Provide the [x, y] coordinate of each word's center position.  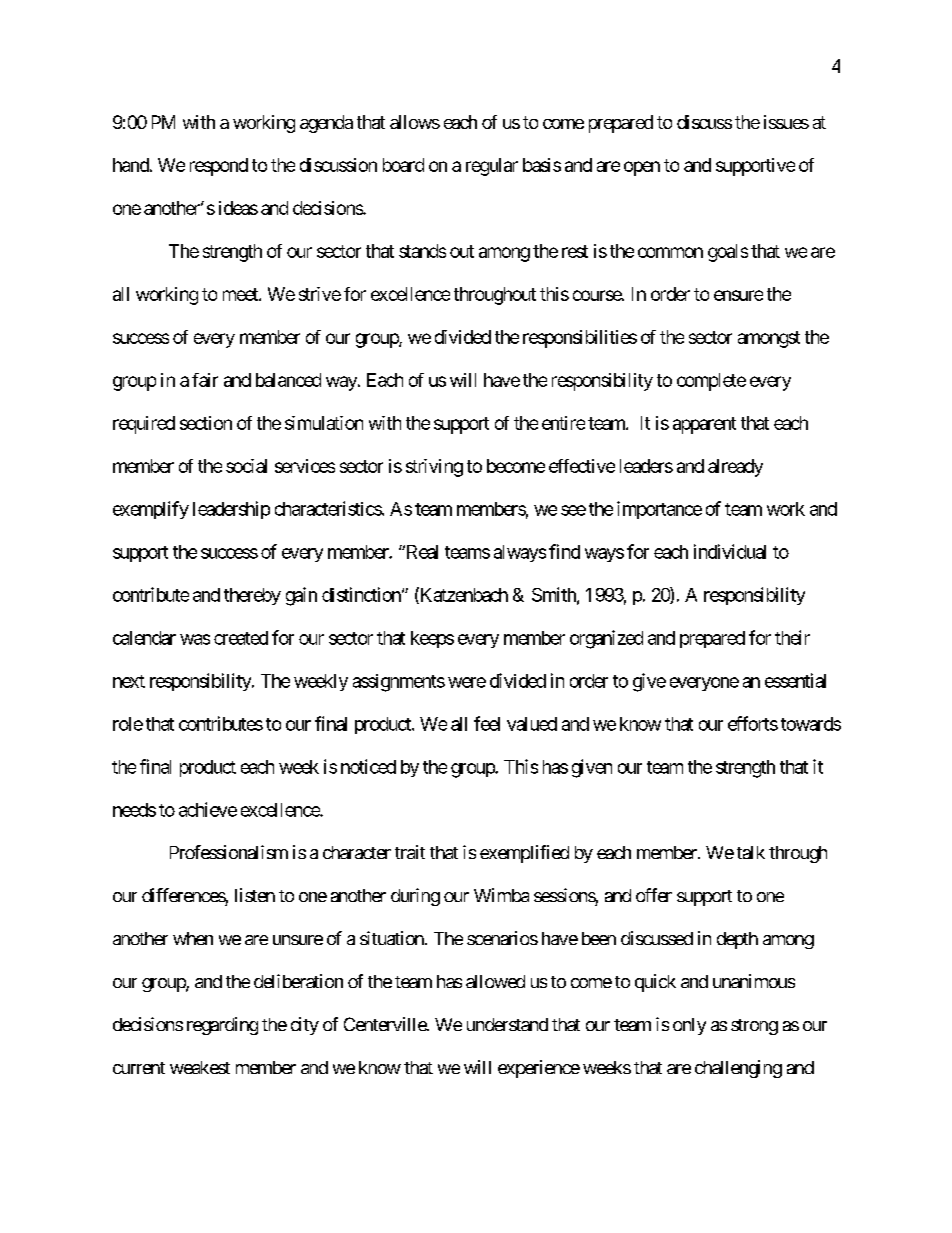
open [642, 168]
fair [205, 380]
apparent [704, 425]
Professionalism [229, 852]
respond [219, 167]
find [564, 551]
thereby [252, 596]
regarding [222, 1026]
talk [751, 852]
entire [563, 423]
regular [492, 167]
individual [730, 551]
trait [410, 852]
